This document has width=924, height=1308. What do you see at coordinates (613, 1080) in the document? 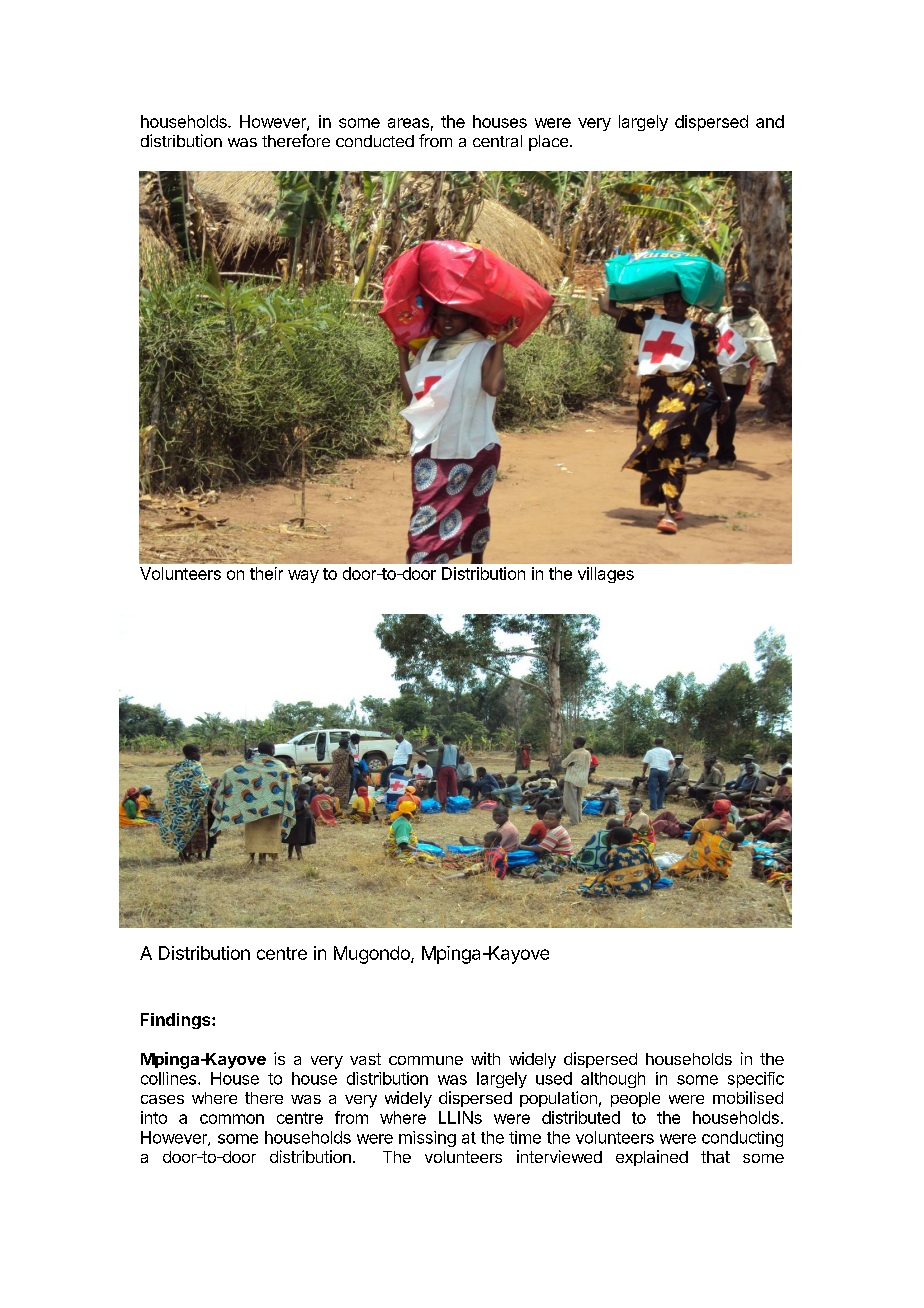
I see `although` at bounding box center [613, 1080].
